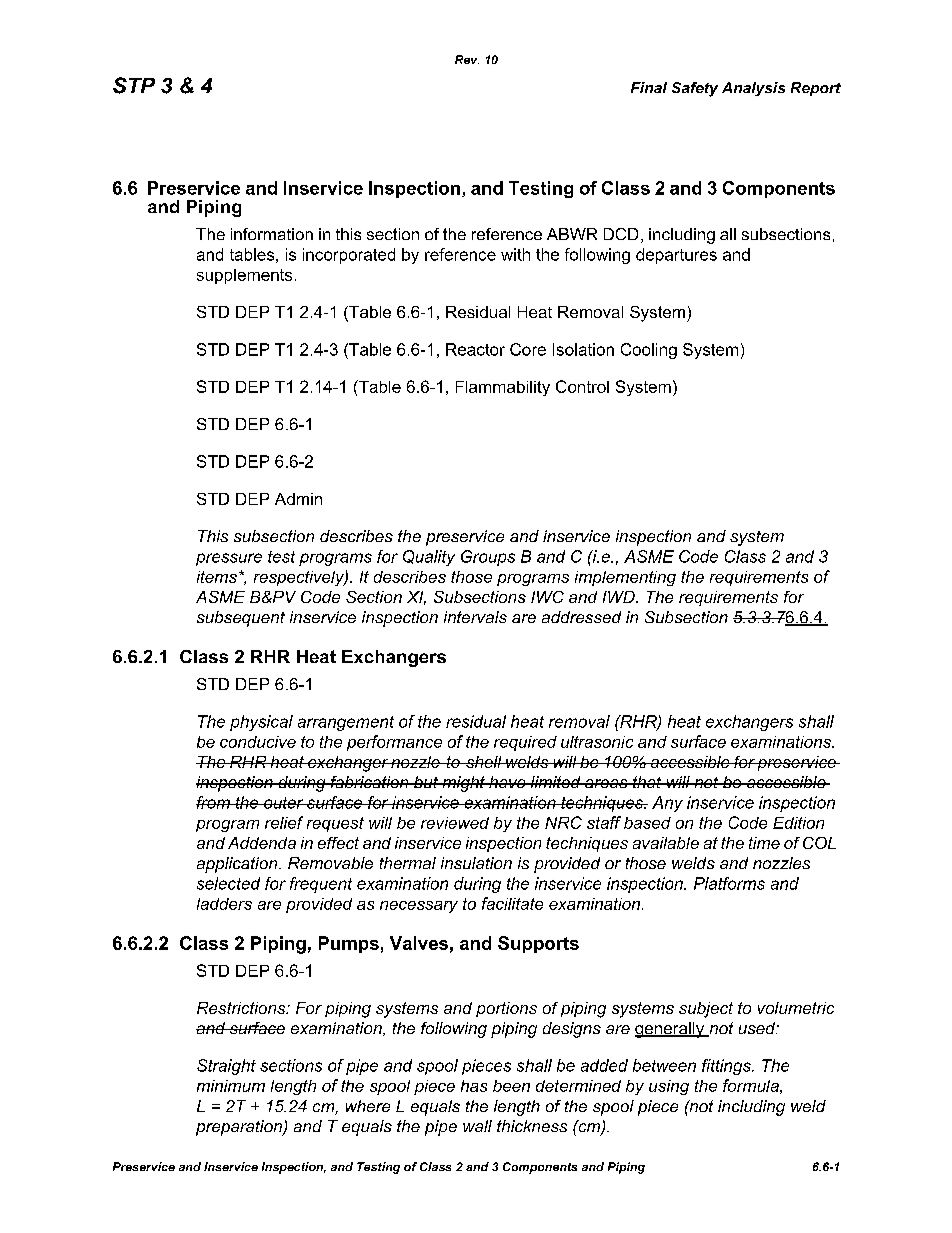 The width and height of the page is (952, 1233). Describe the element at coordinates (474, 1086) in the page. I see `has` at that location.
